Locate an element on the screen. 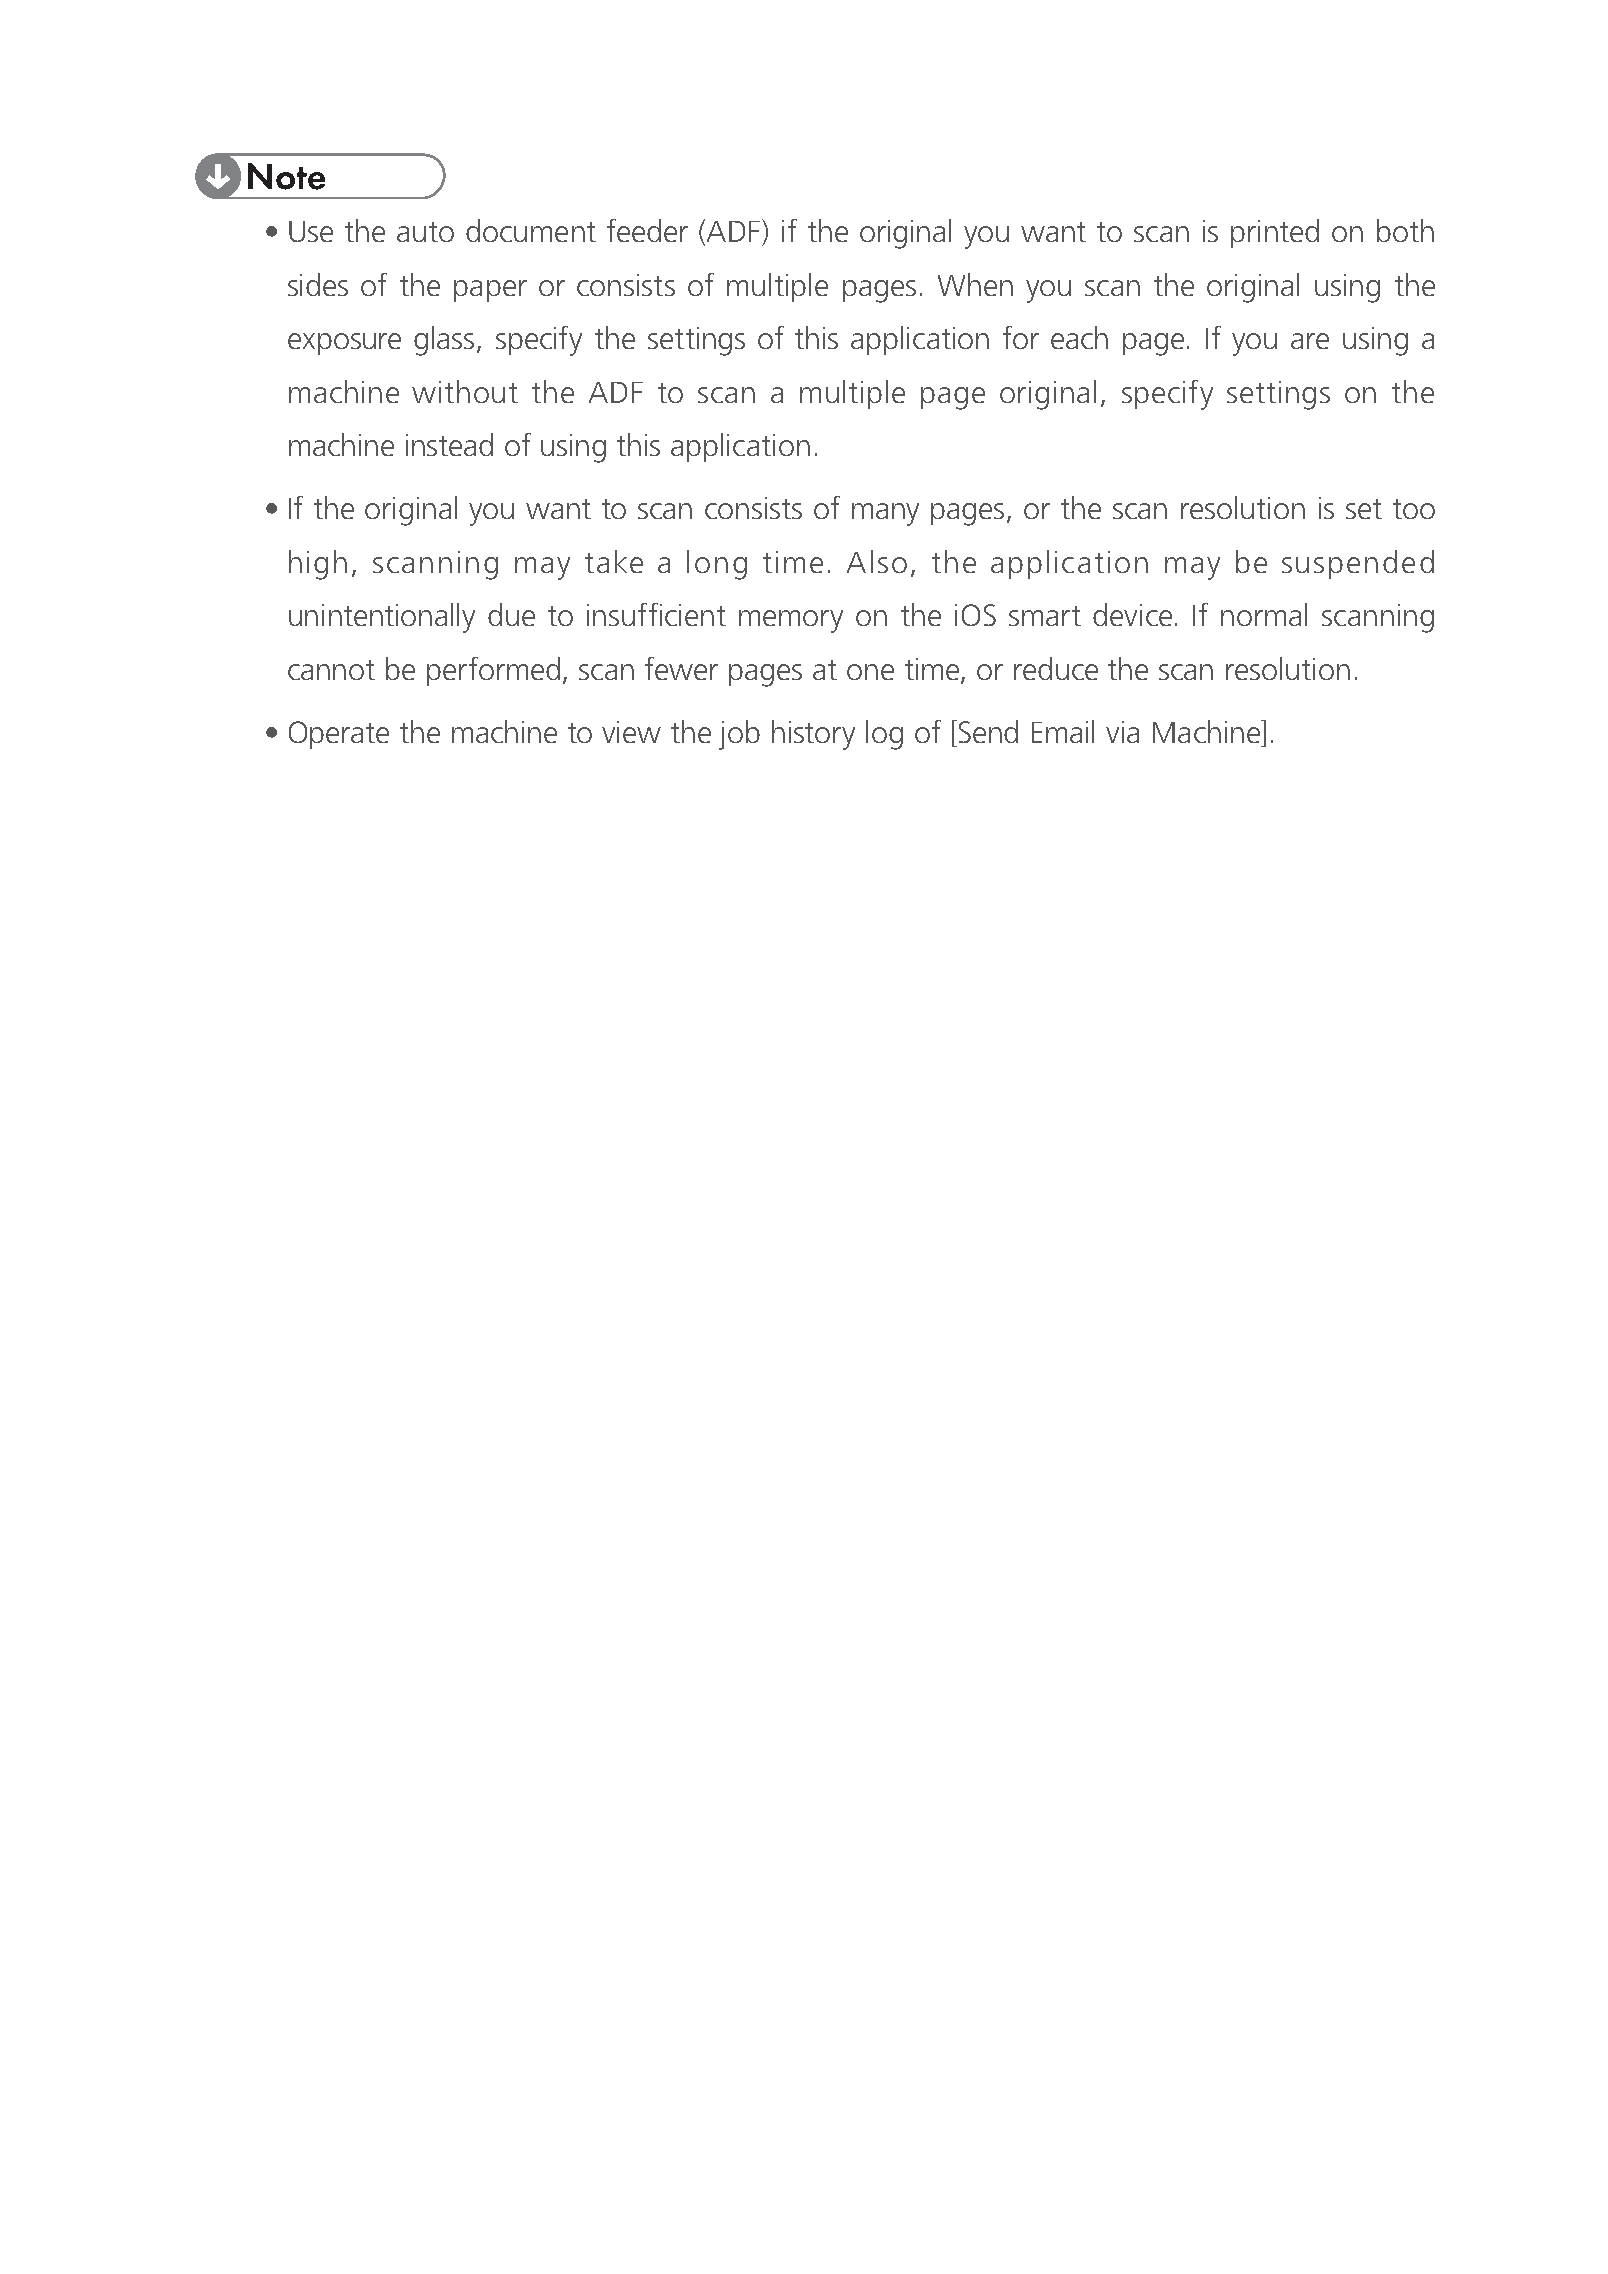 This screenshot has width=1608, height=2274. without is located at coordinates (465, 391).
